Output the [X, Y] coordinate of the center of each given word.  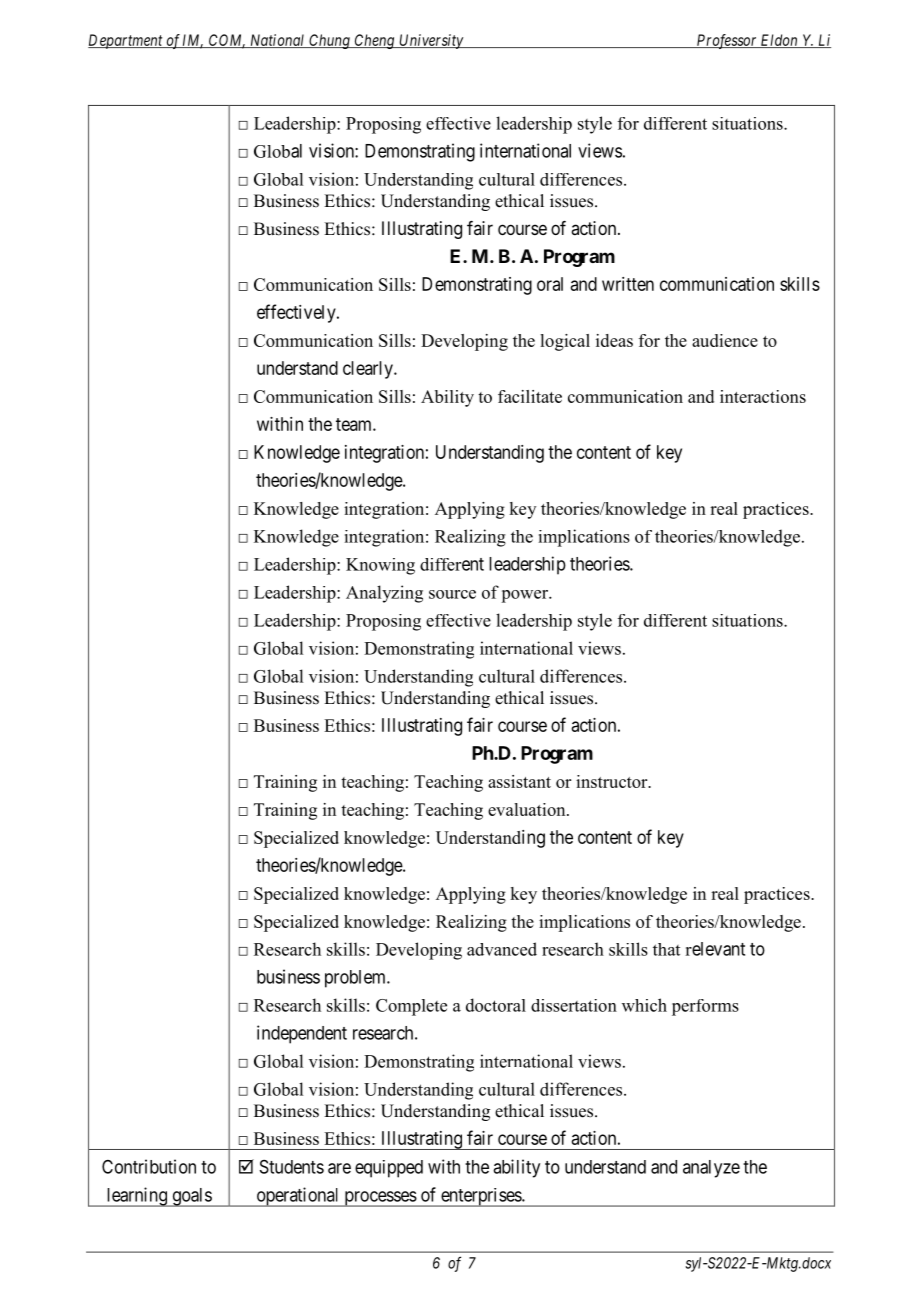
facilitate [530, 396]
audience [725, 340]
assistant [519, 781]
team [355, 424]
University [431, 41]
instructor [613, 781]
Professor [726, 41]
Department [126, 41]
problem [356, 979]
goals [191, 1197]
